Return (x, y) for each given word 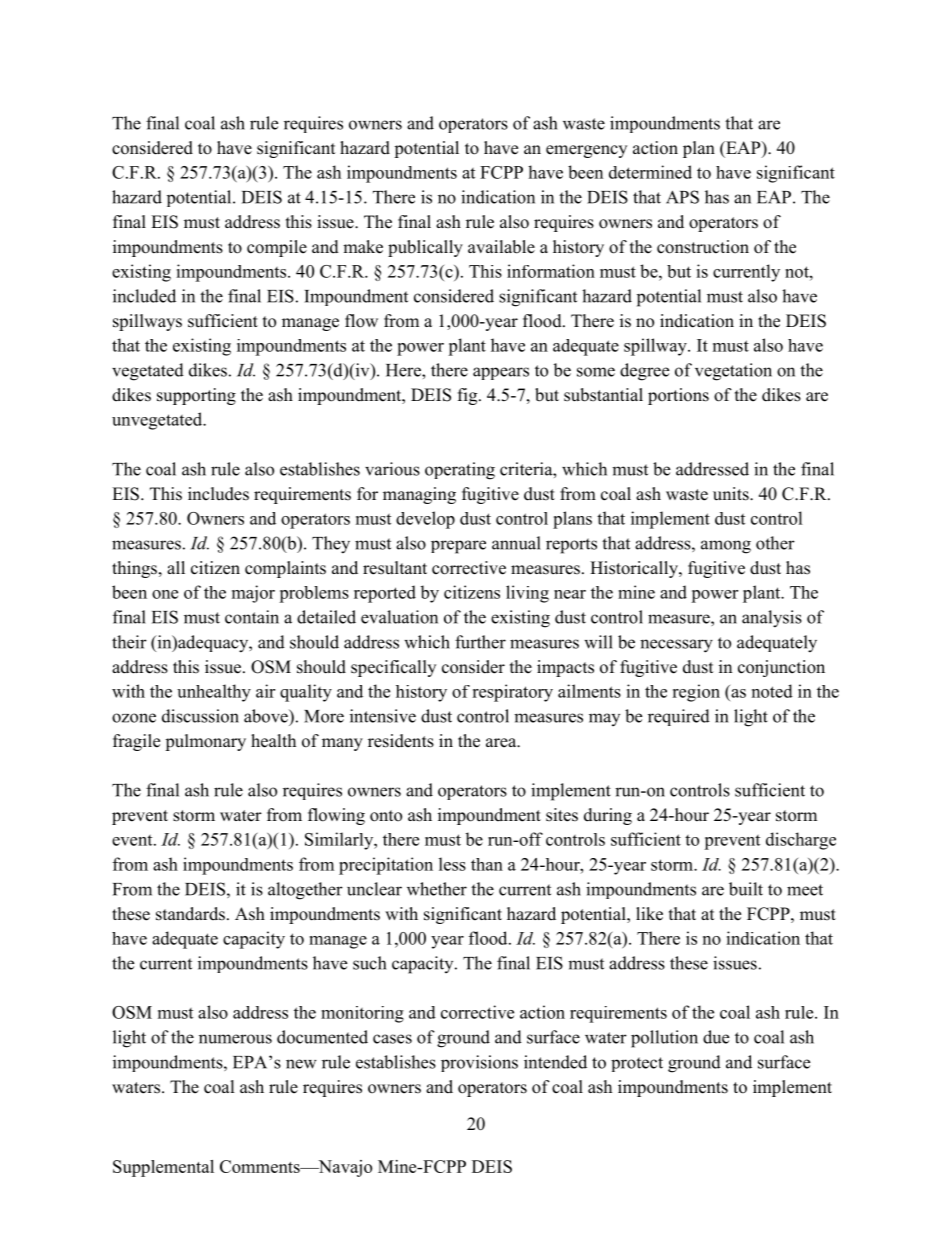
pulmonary (205, 742)
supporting (196, 396)
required (679, 717)
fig (469, 396)
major (253, 594)
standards (190, 914)
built (746, 889)
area (502, 743)
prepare (458, 547)
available (501, 247)
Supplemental (163, 1168)
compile (277, 248)
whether (437, 889)
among (726, 547)
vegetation (733, 372)
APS (682, 197)
